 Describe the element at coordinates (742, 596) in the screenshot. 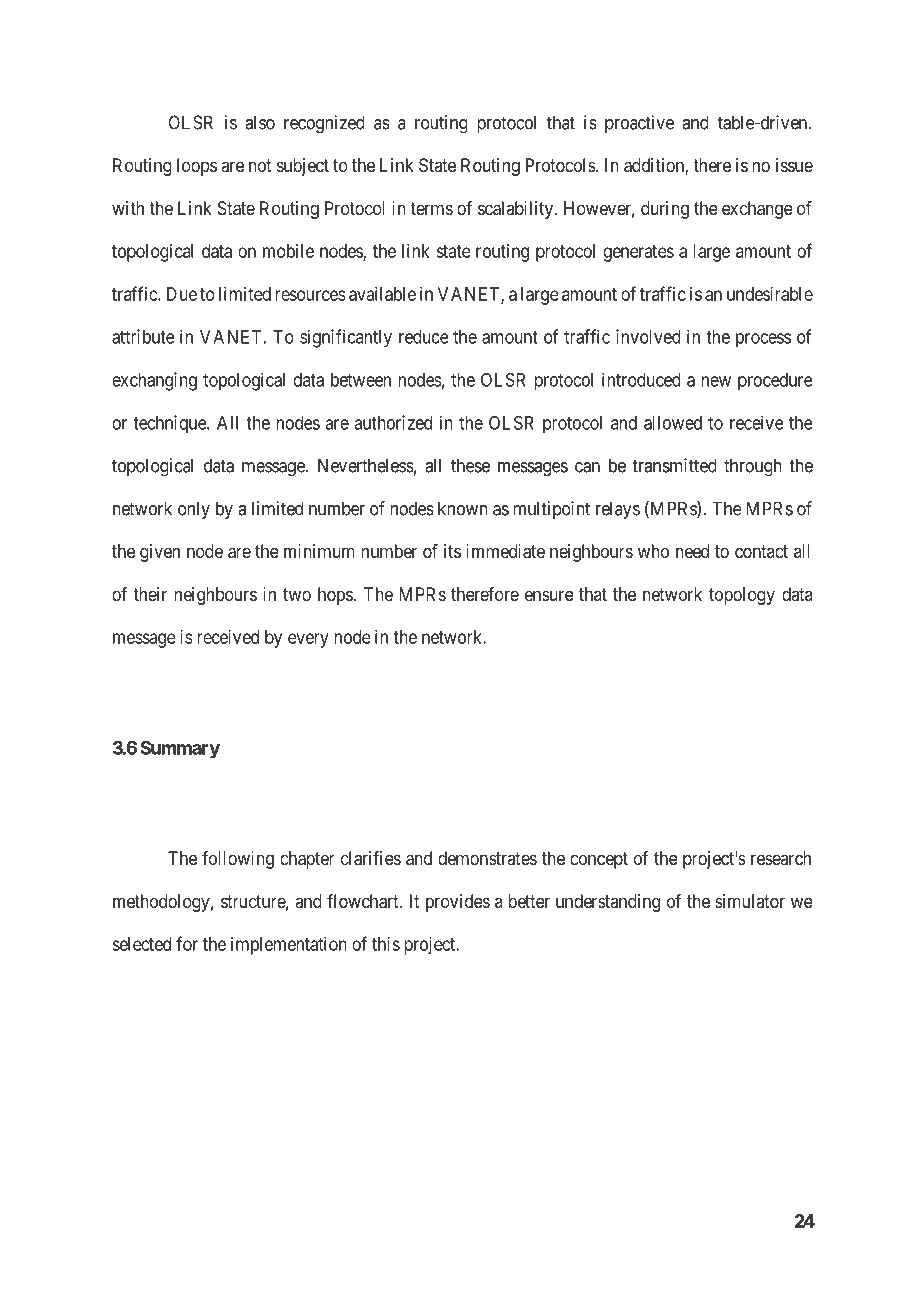

I see `topology` at that location.
